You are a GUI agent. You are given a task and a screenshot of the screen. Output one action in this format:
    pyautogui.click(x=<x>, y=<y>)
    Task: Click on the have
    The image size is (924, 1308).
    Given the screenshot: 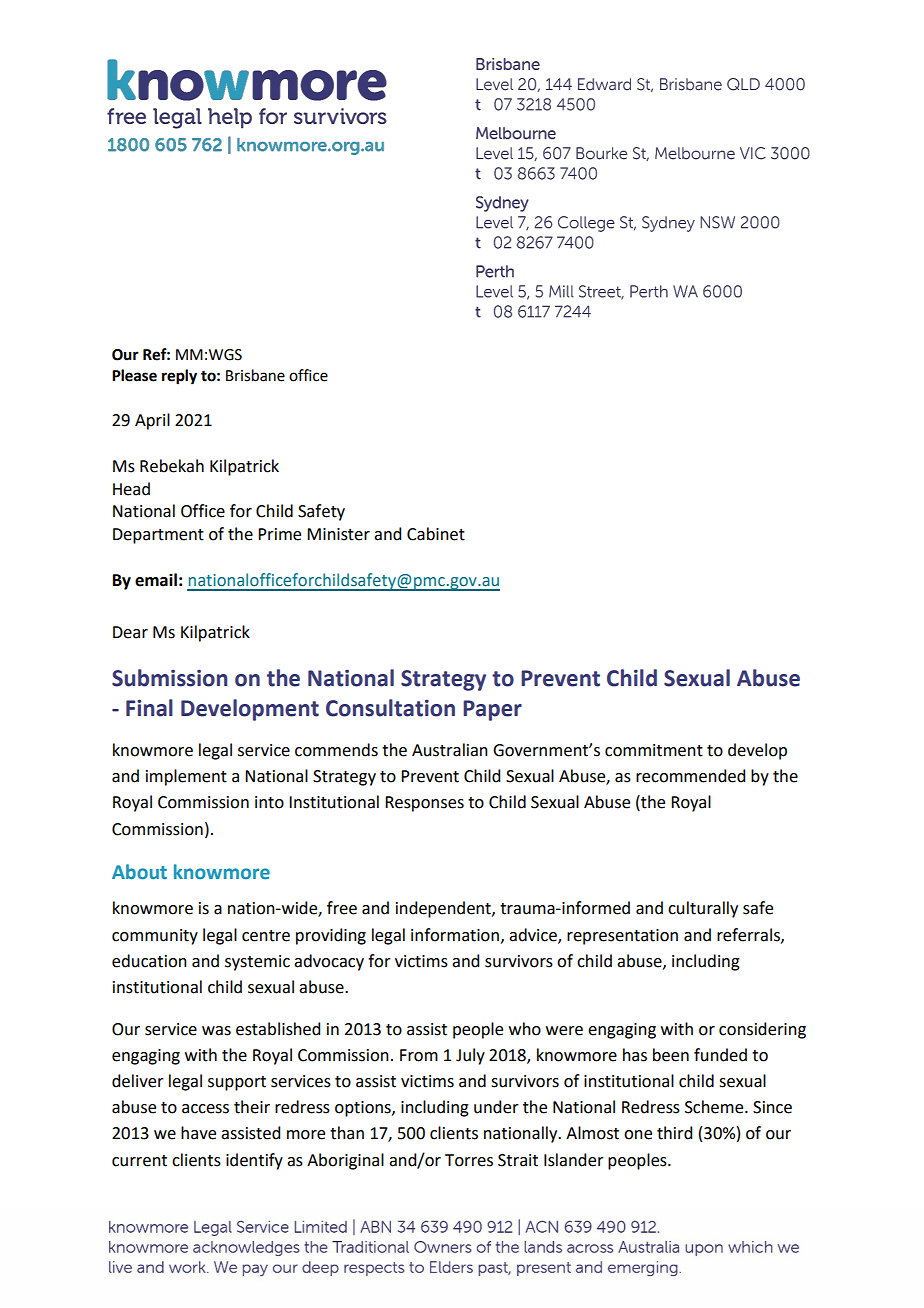 What is the action you would take?
    pyautogui.click(x=198, y=1133)
